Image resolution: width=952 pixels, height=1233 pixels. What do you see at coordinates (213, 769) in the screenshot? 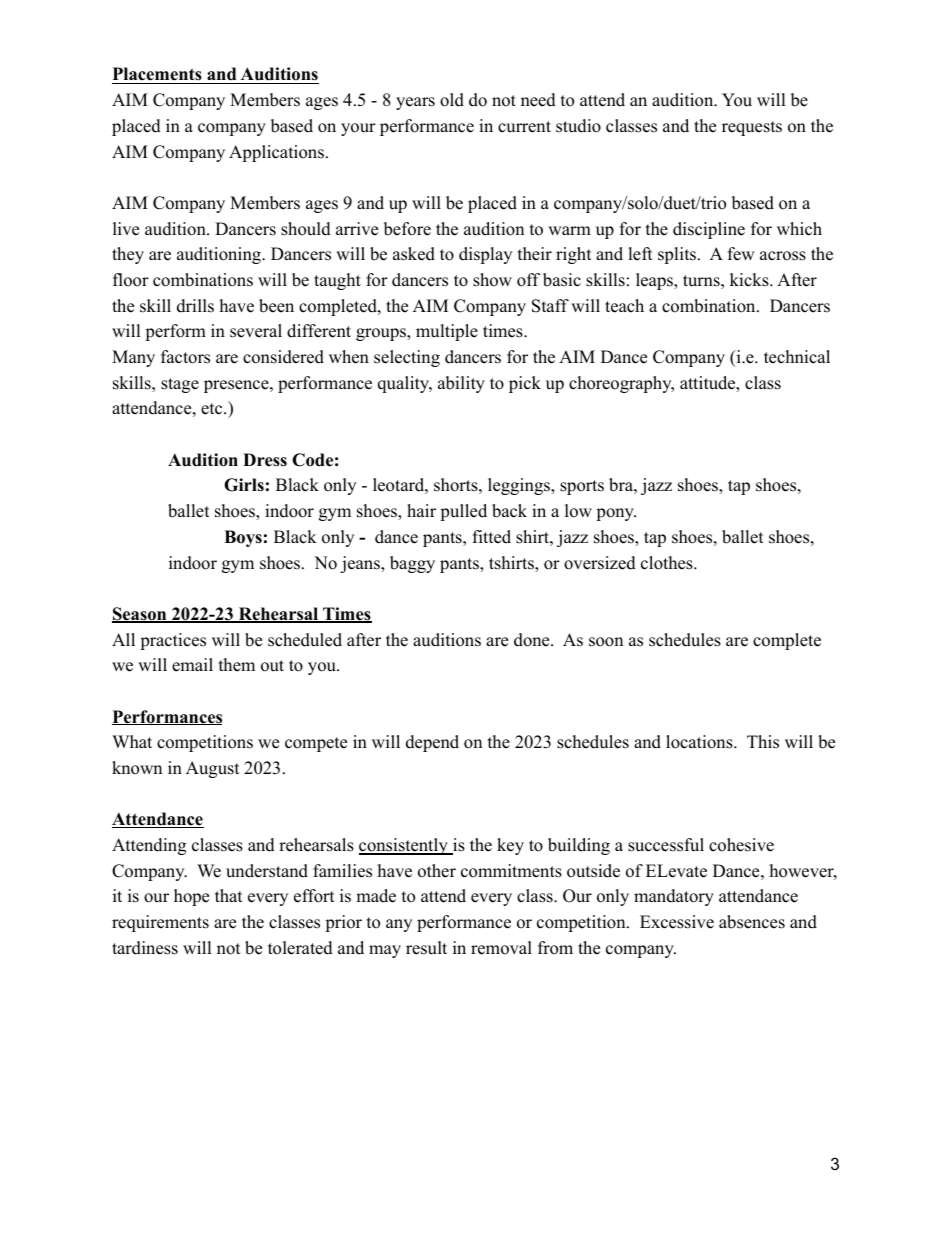
I see `August` at bounding box center [213, 769].
